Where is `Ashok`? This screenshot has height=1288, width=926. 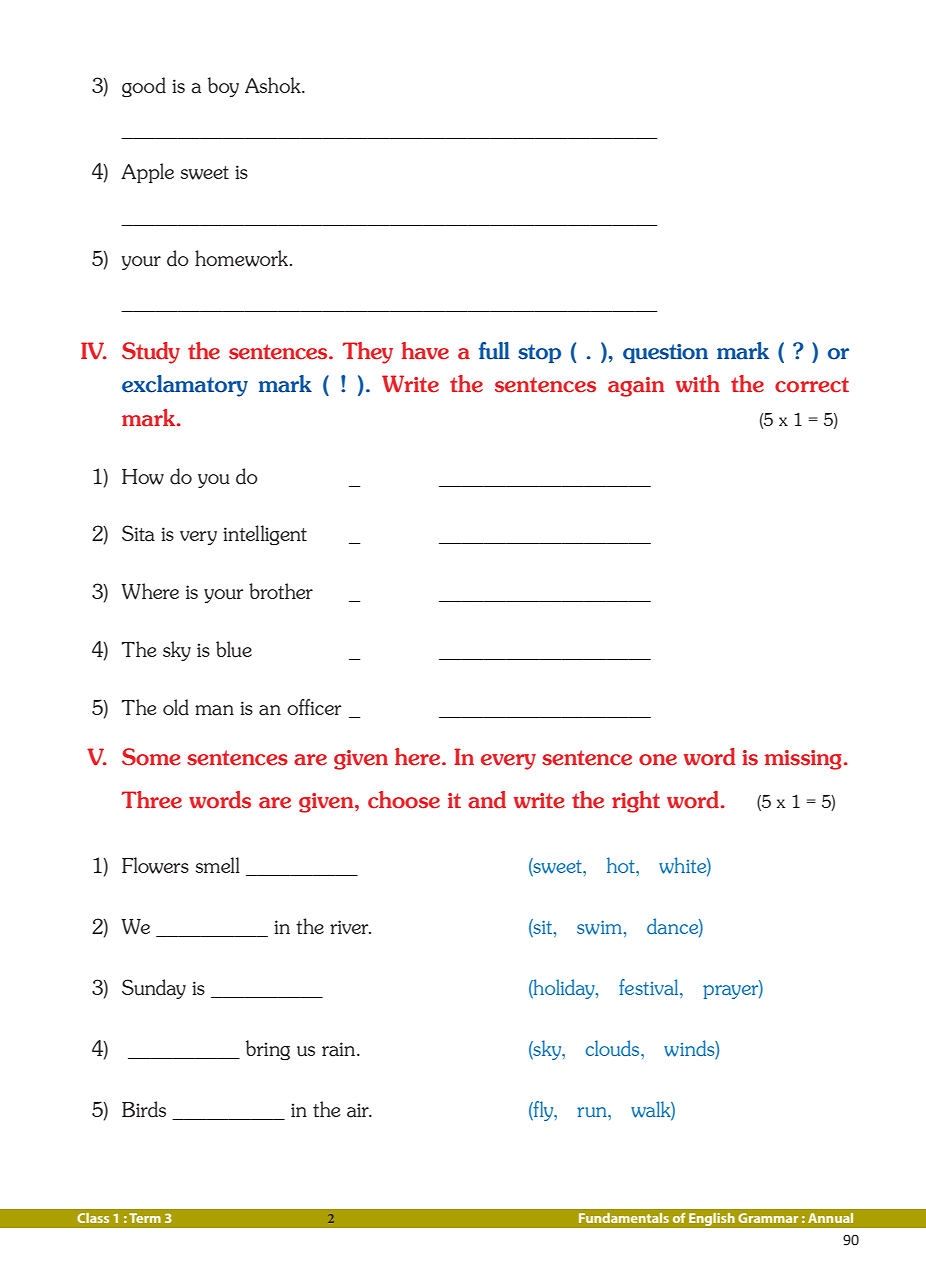
Ashok is located at coordinates (274, 85).
